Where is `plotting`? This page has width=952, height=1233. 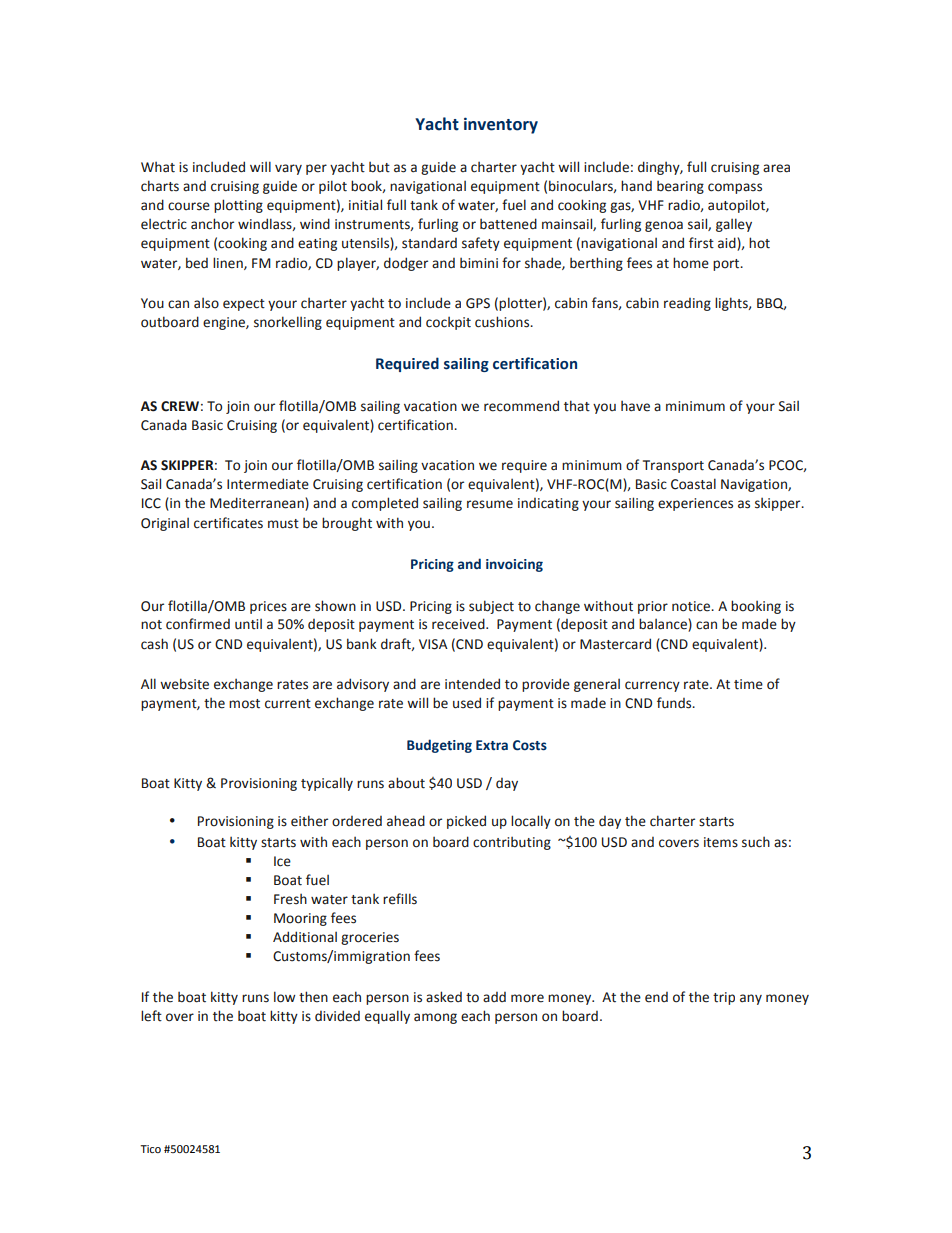 plotting is located at coordinates (238, 206).
